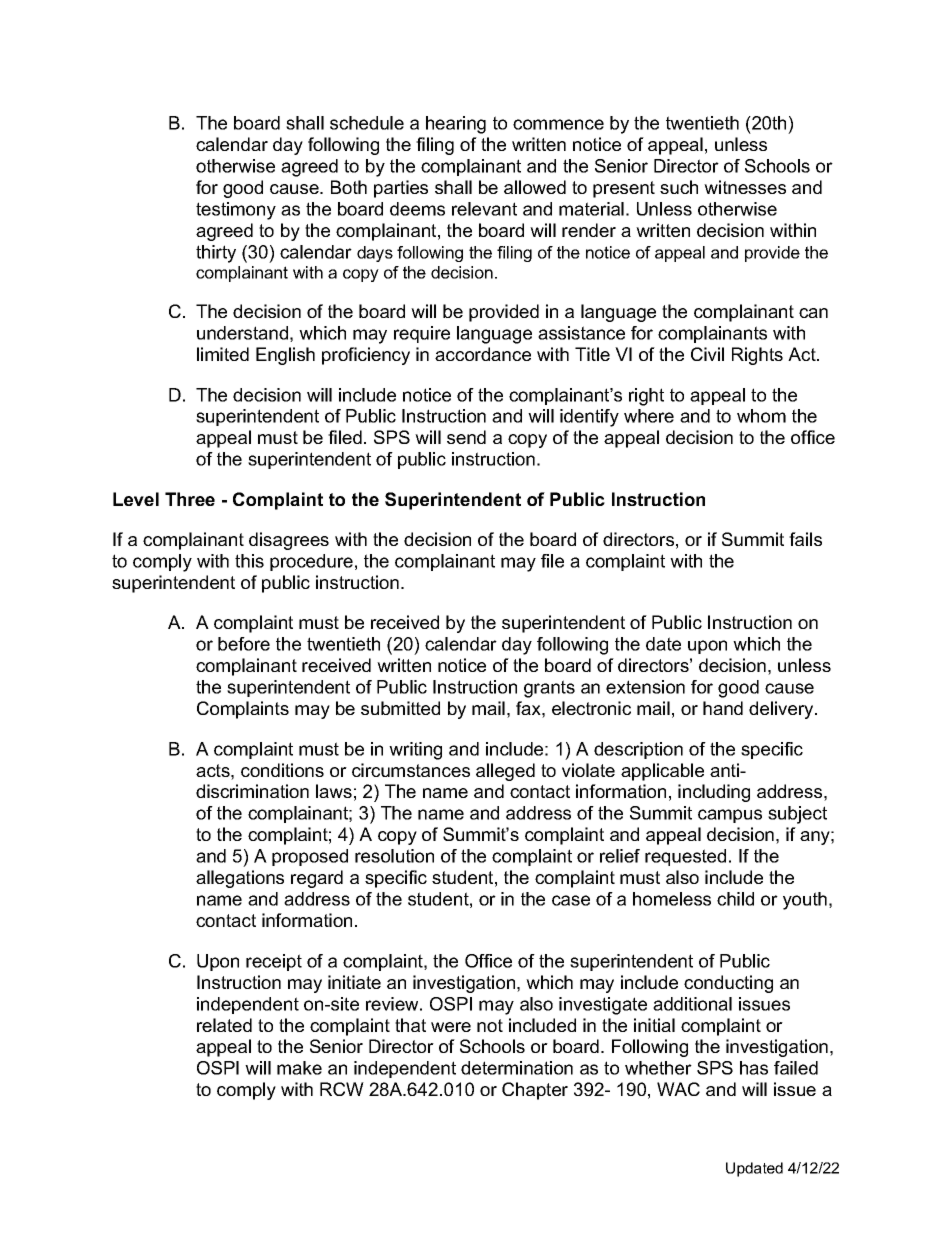 The width and height of the document is (952, 1233). What do you see at coordinates (714, 793) in the document?
I see `including` at bounding box center [714, 793].
